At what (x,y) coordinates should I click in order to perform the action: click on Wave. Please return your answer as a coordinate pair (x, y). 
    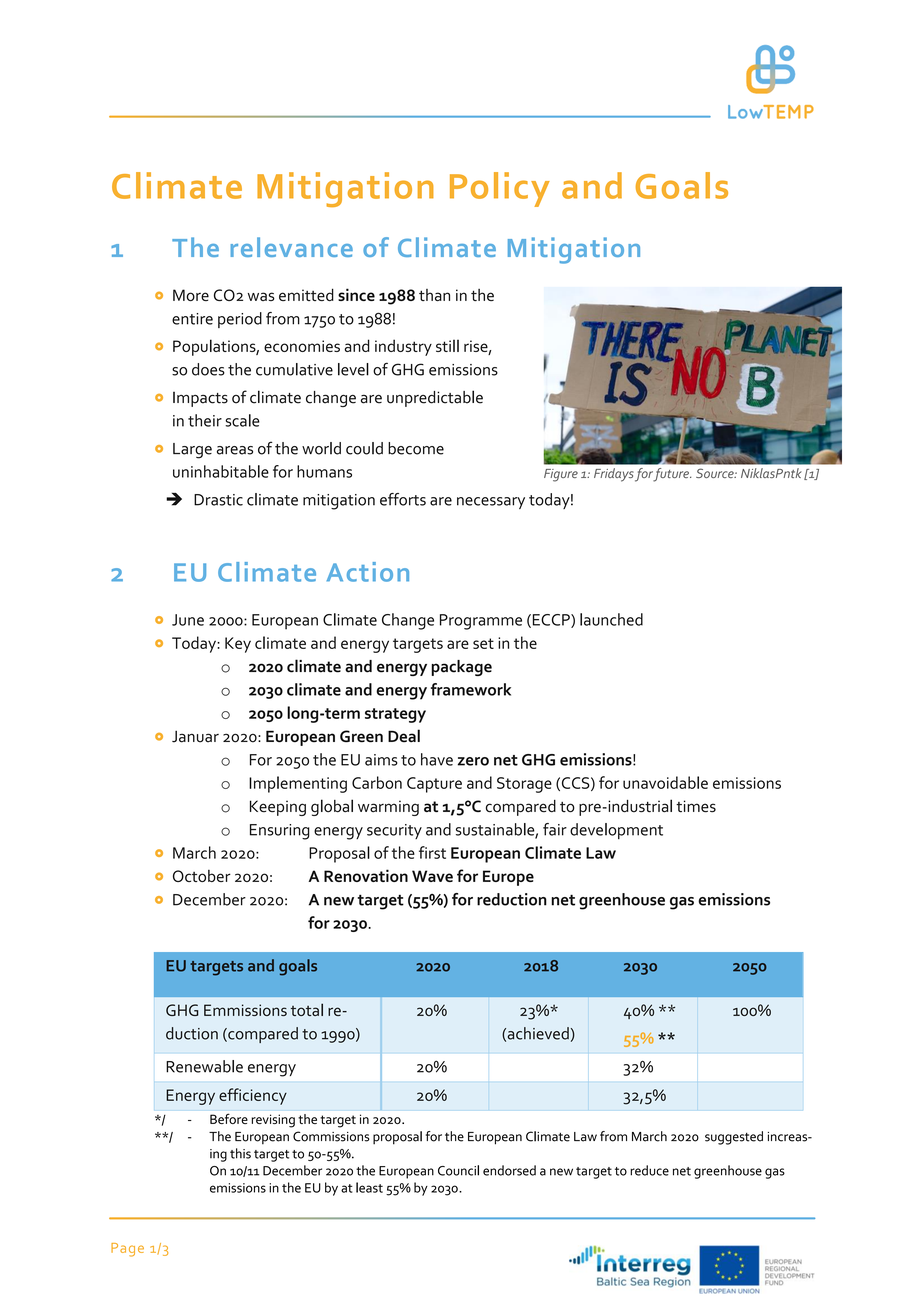
    Looking at the image, I should click on (432, 876).
